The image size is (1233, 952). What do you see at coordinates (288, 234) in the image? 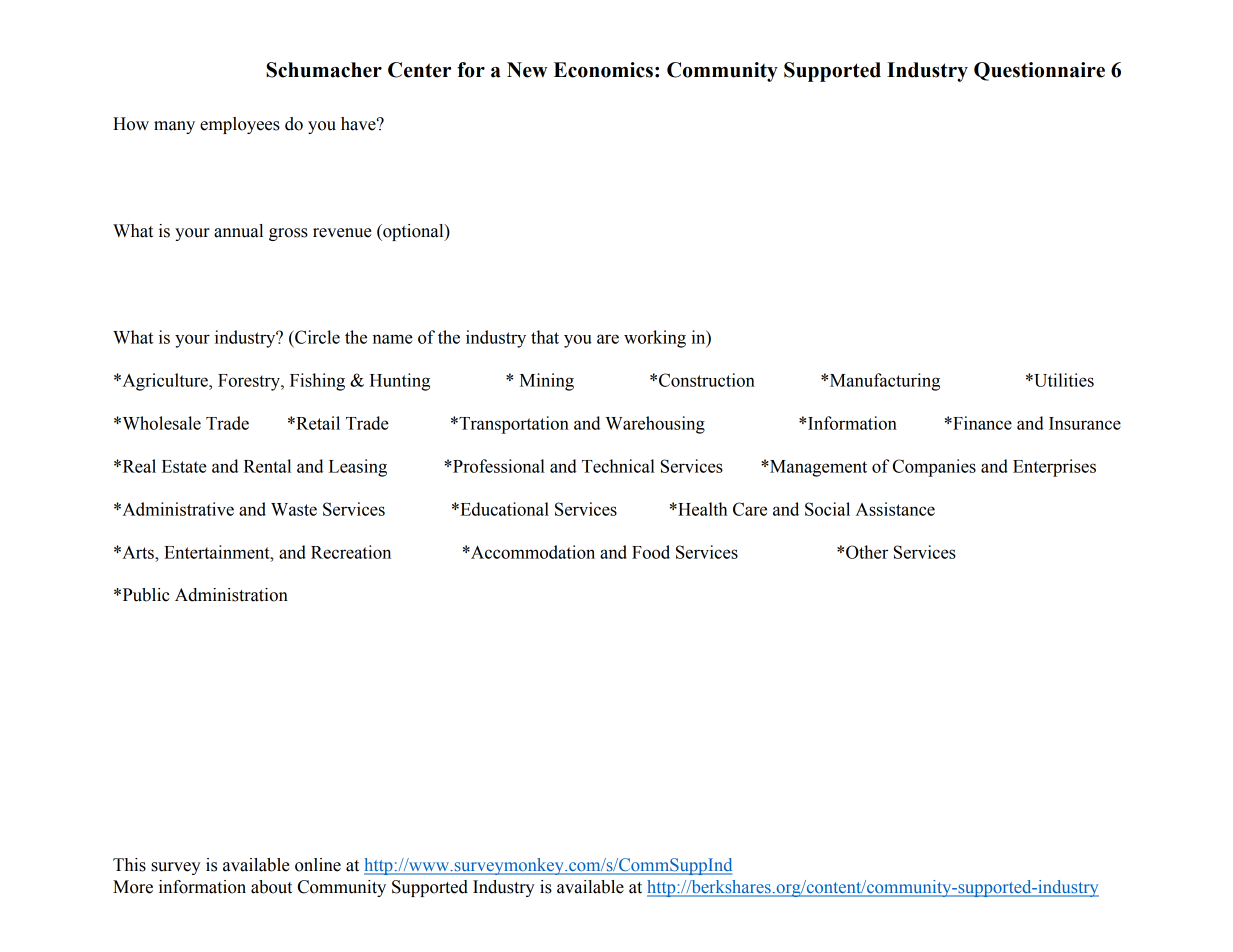
I see `gross` at bounding box center [288, 234].
